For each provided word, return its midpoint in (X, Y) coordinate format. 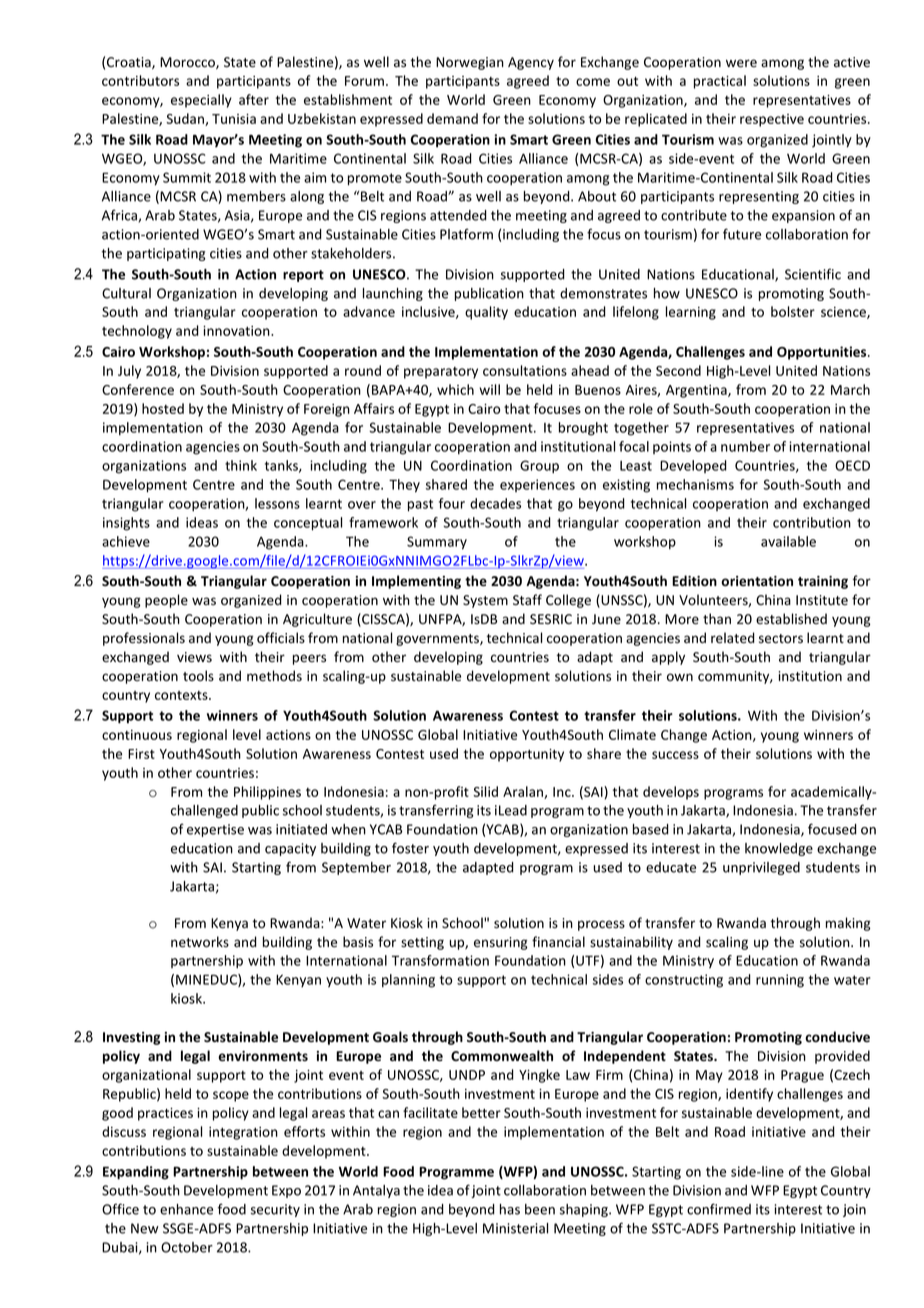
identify (749, 1095)
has (510, 1209)
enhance (186, 1209)
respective (772, 120)
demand (452, 118)
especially (201, 101)
